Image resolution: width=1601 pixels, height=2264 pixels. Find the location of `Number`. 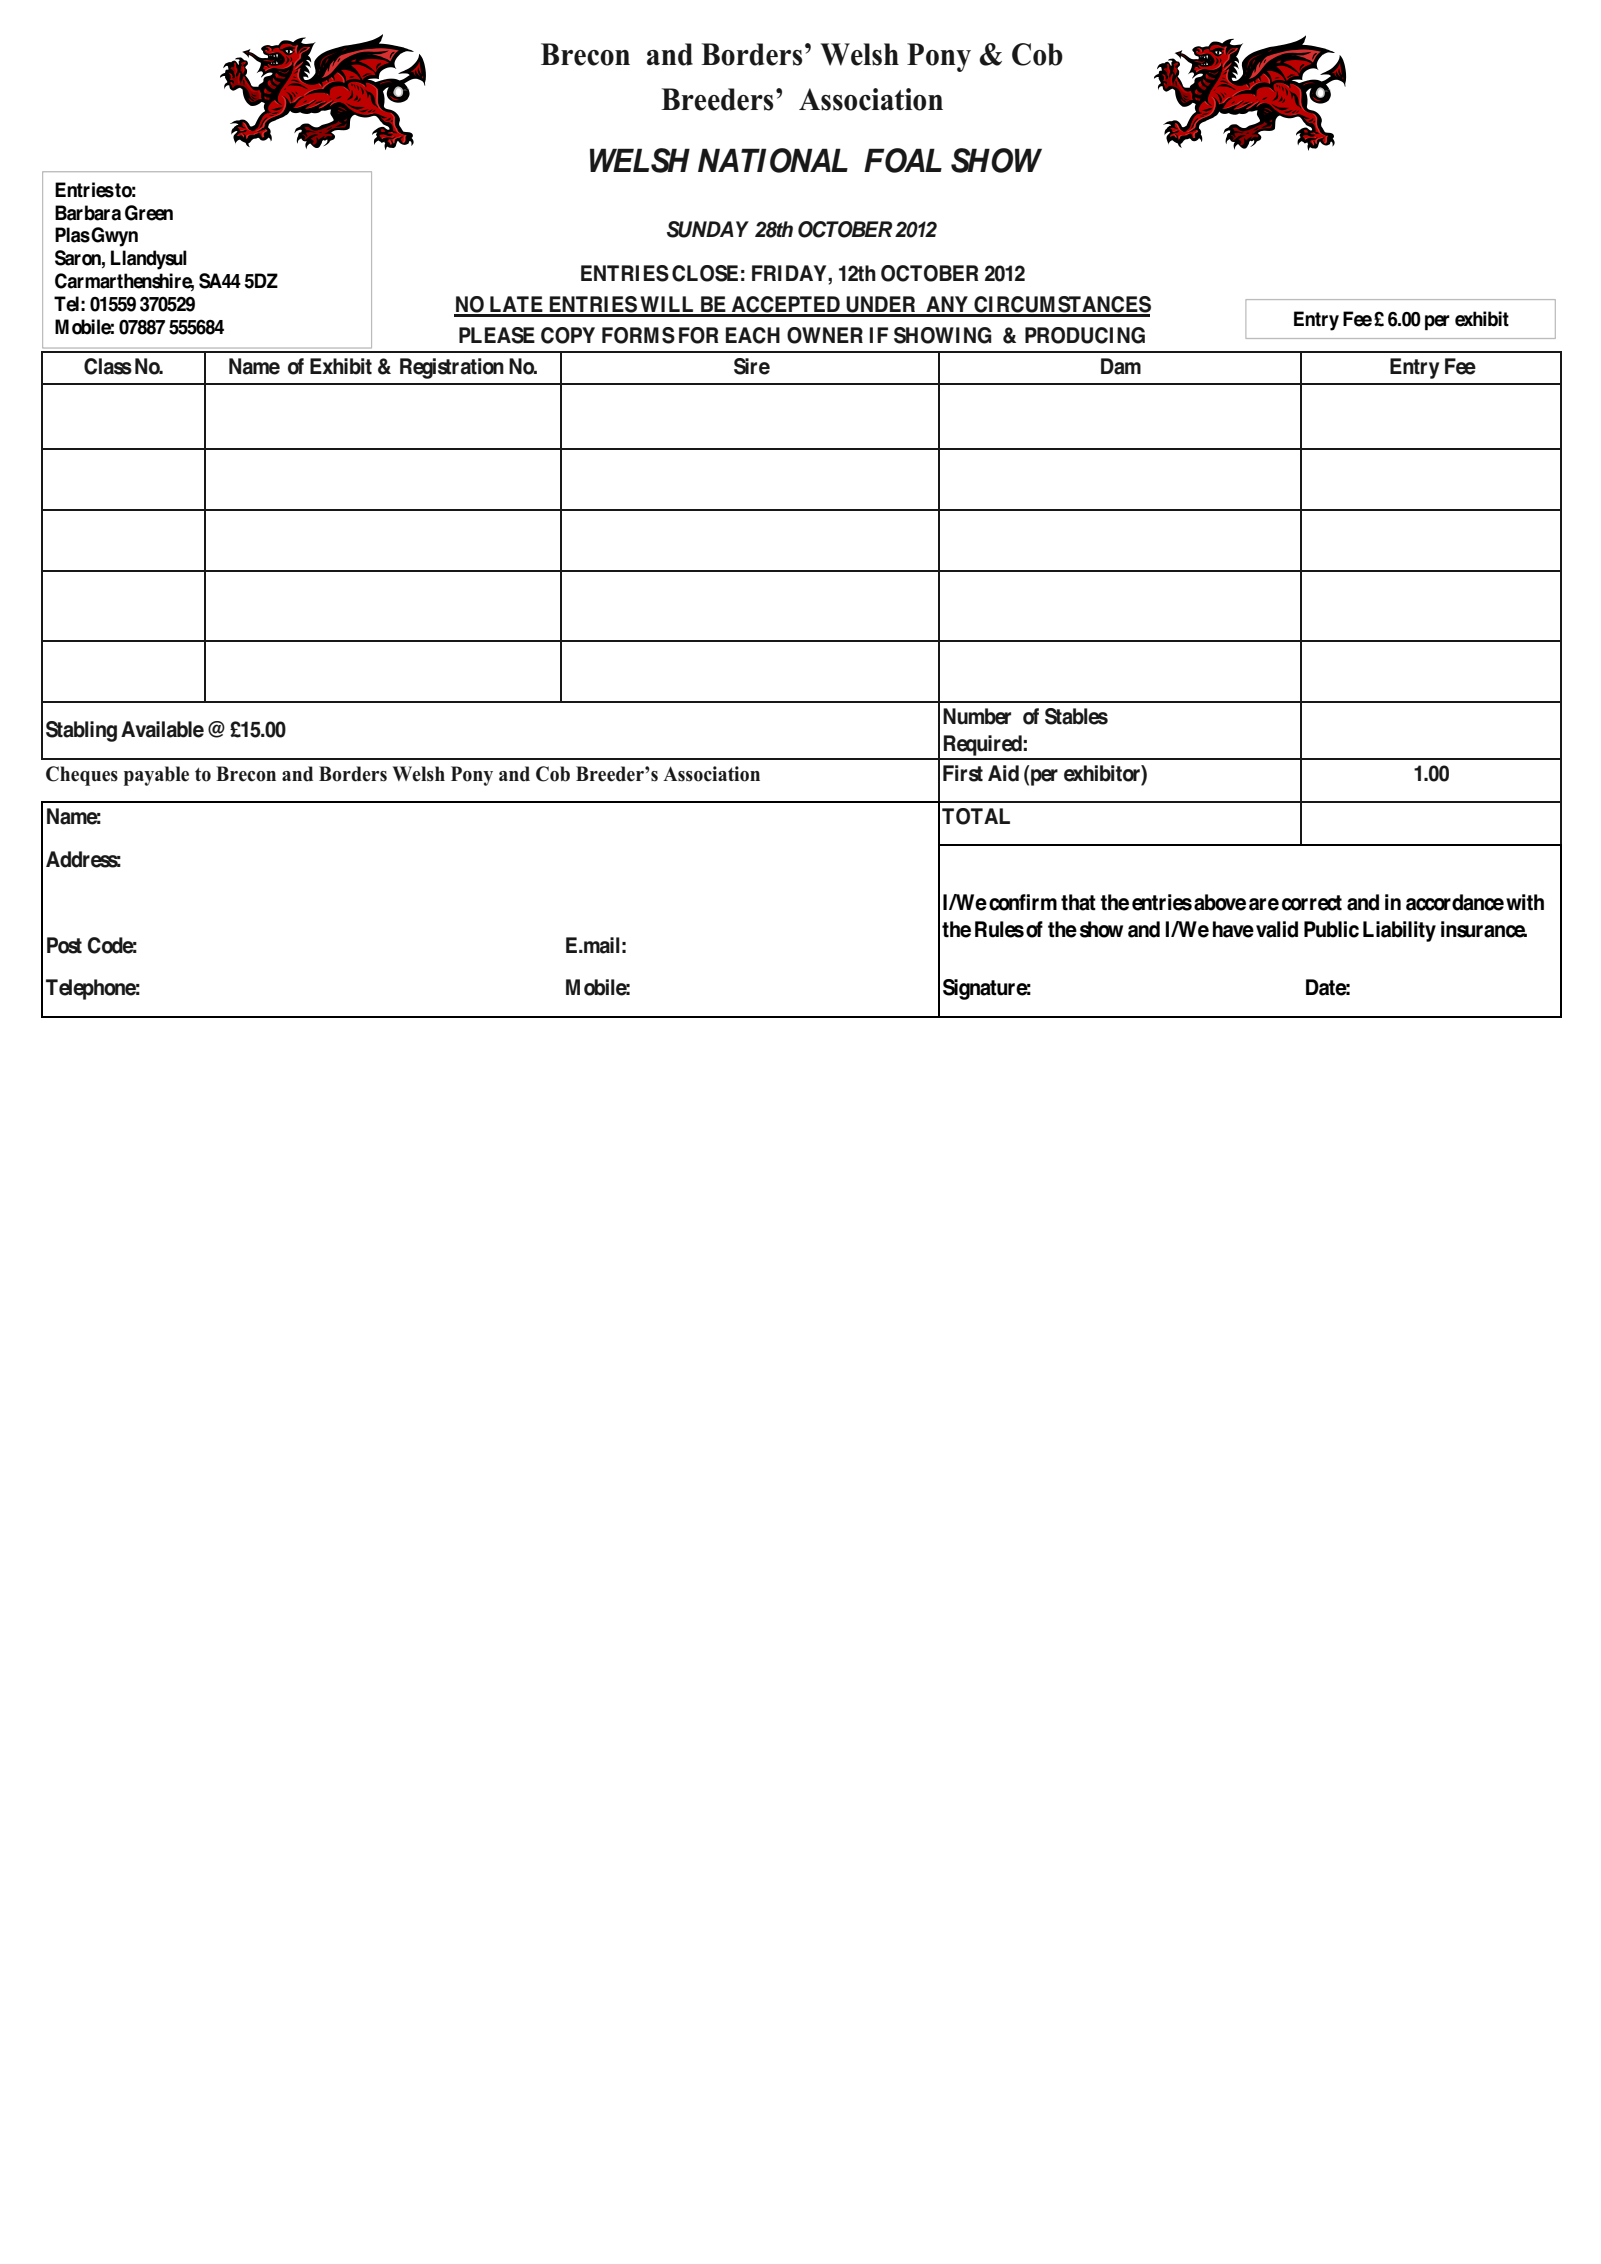

Number is located at coordinates (977, 716).
